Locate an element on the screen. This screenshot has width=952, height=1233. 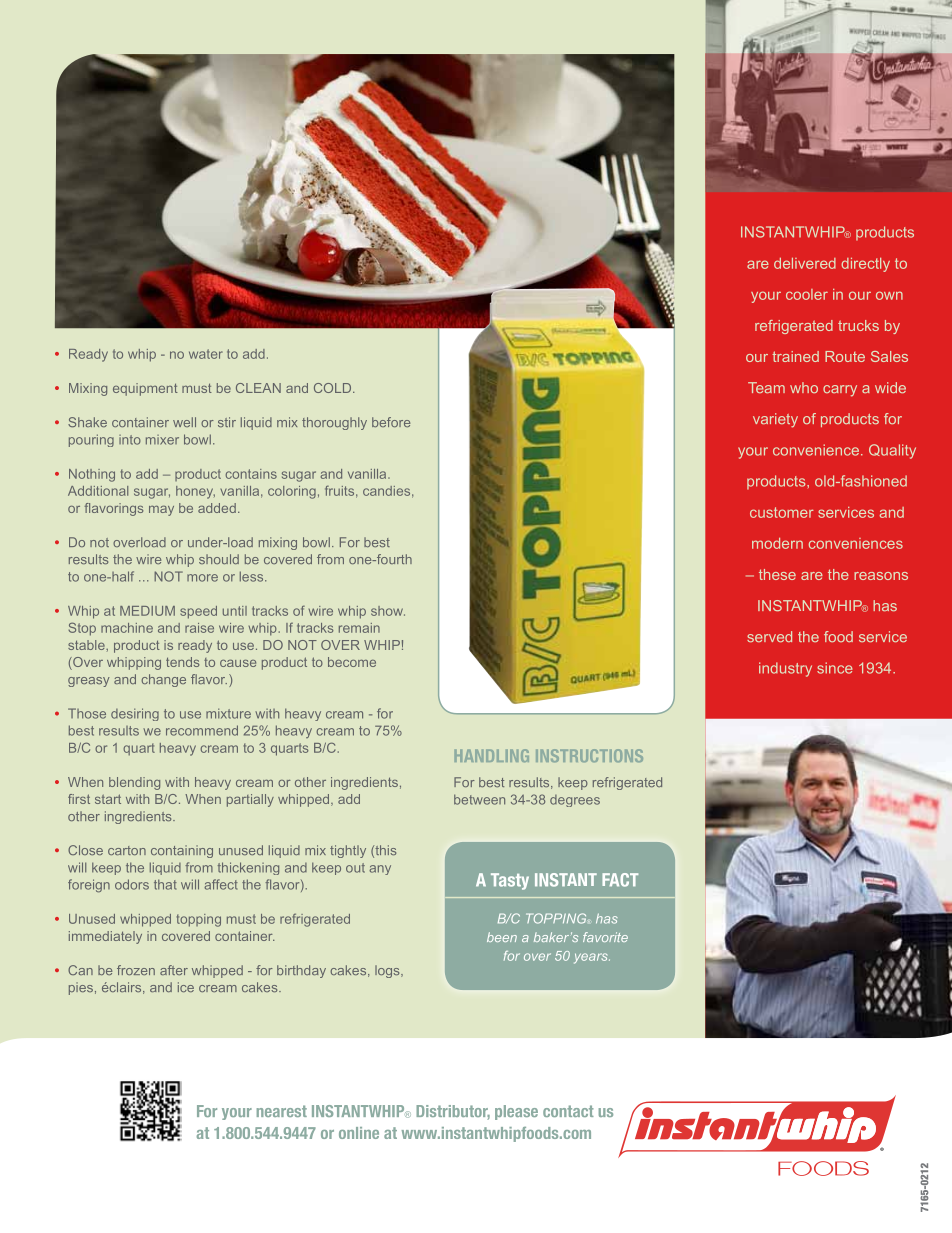
more is located at coordinates (202, 578).
